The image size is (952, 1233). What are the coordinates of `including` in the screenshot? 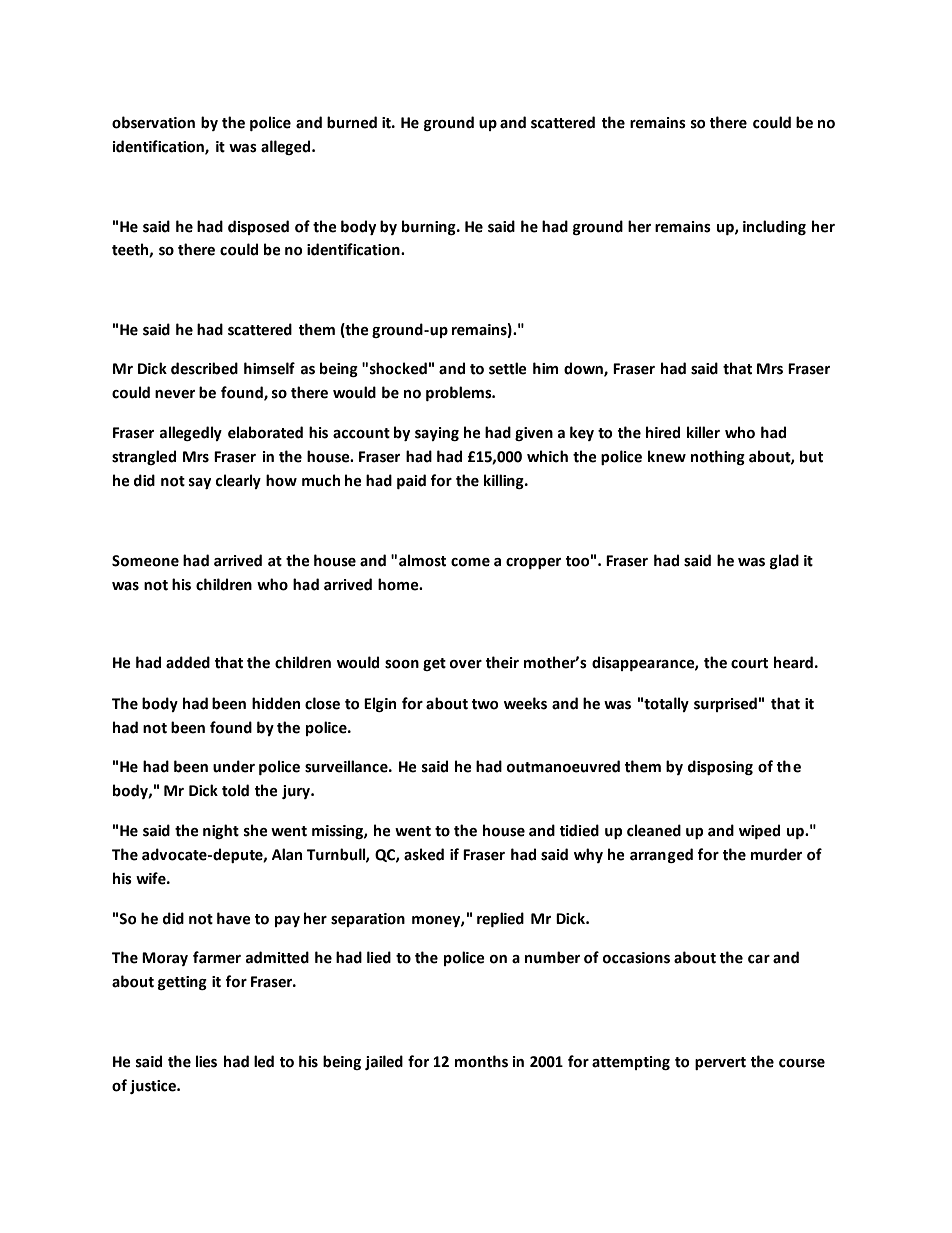 It's located at (774, 227).
